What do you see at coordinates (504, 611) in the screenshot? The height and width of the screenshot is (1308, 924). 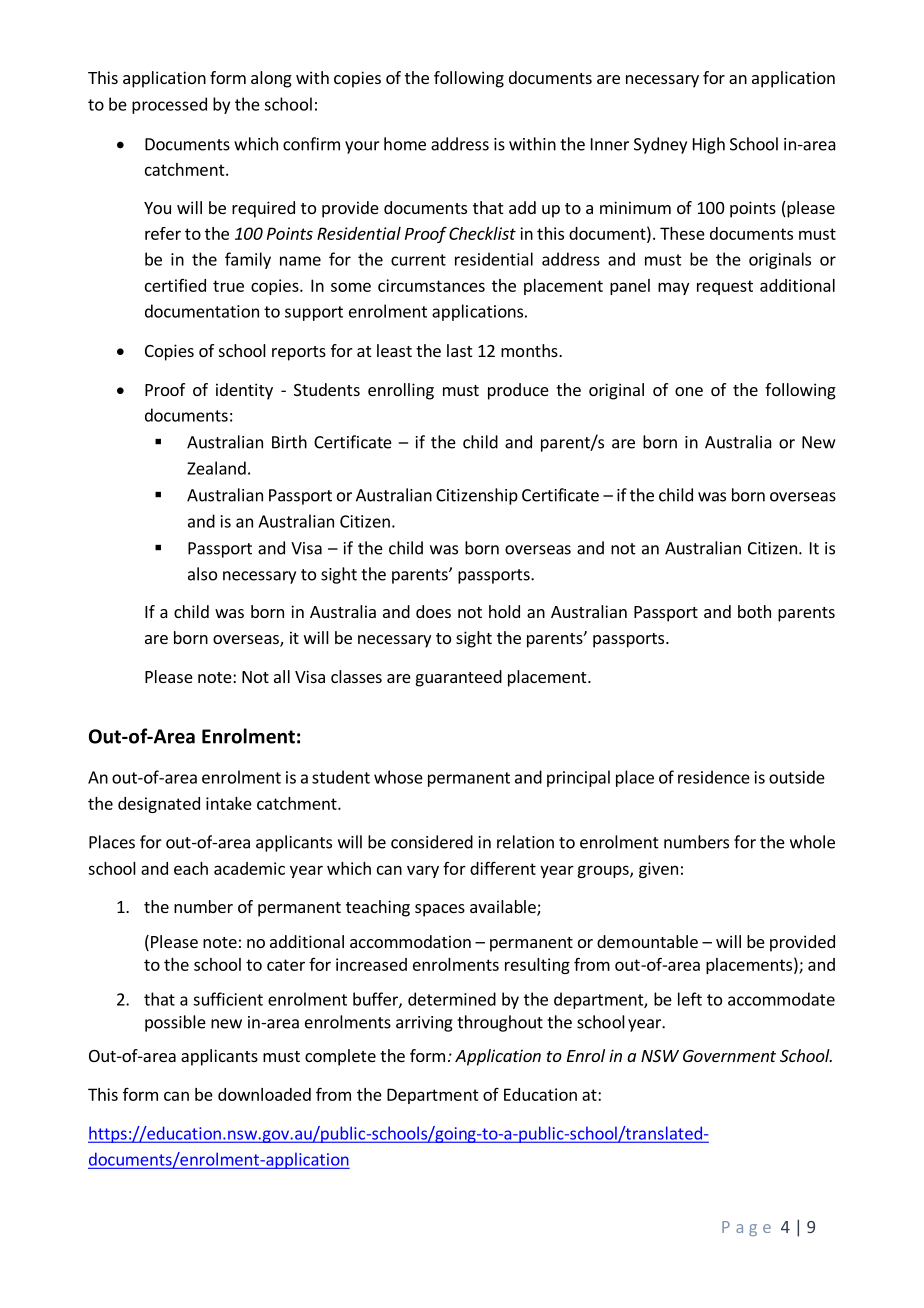 I see `hold` at bounding box center [504, 611].
